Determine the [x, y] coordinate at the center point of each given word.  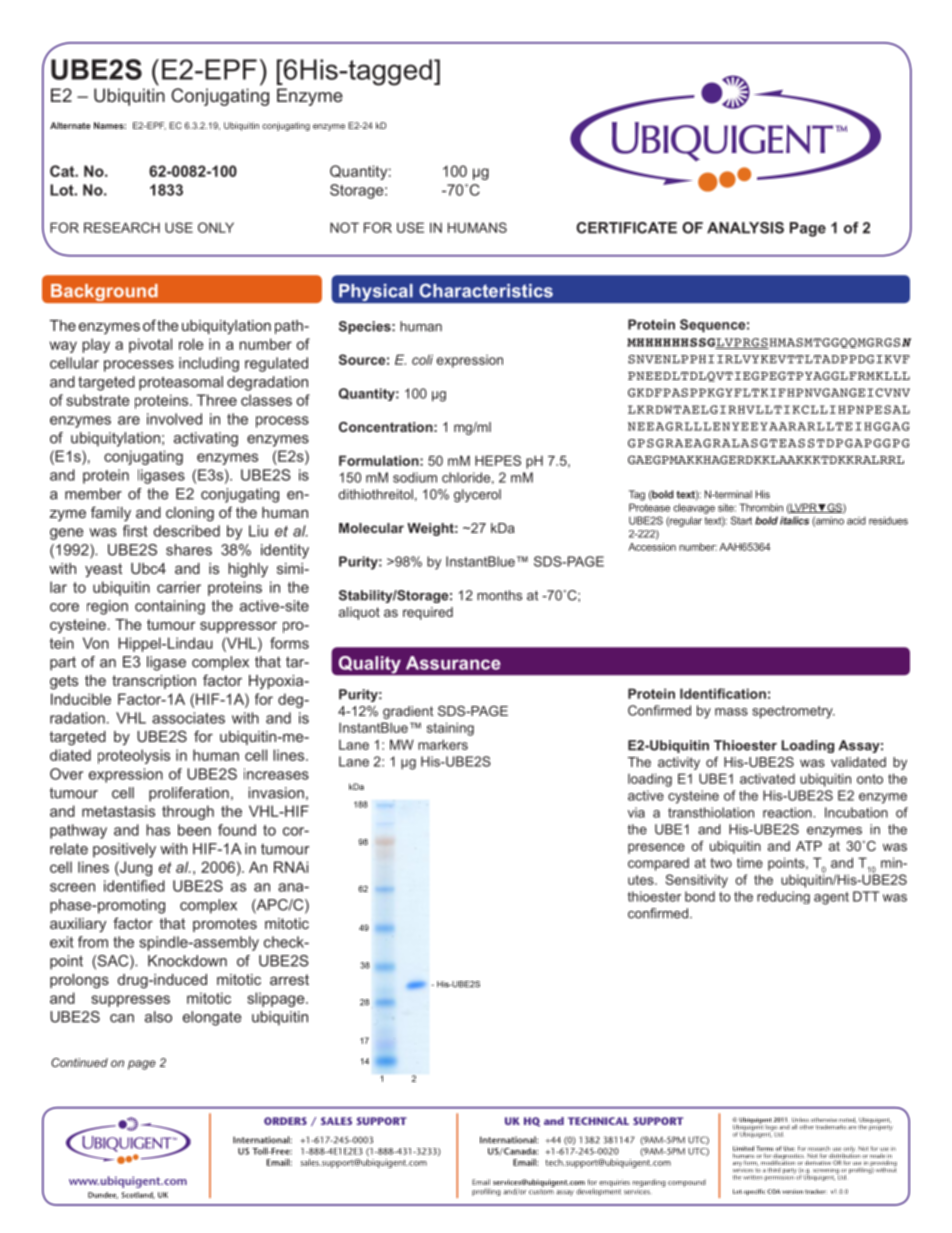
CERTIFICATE [626, 228]
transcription [154, 682]
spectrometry [793, 712]
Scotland [138, 1195]
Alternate [70, 125]
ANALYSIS [745, 228]
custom [541, 1192]
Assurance [453, 663]
